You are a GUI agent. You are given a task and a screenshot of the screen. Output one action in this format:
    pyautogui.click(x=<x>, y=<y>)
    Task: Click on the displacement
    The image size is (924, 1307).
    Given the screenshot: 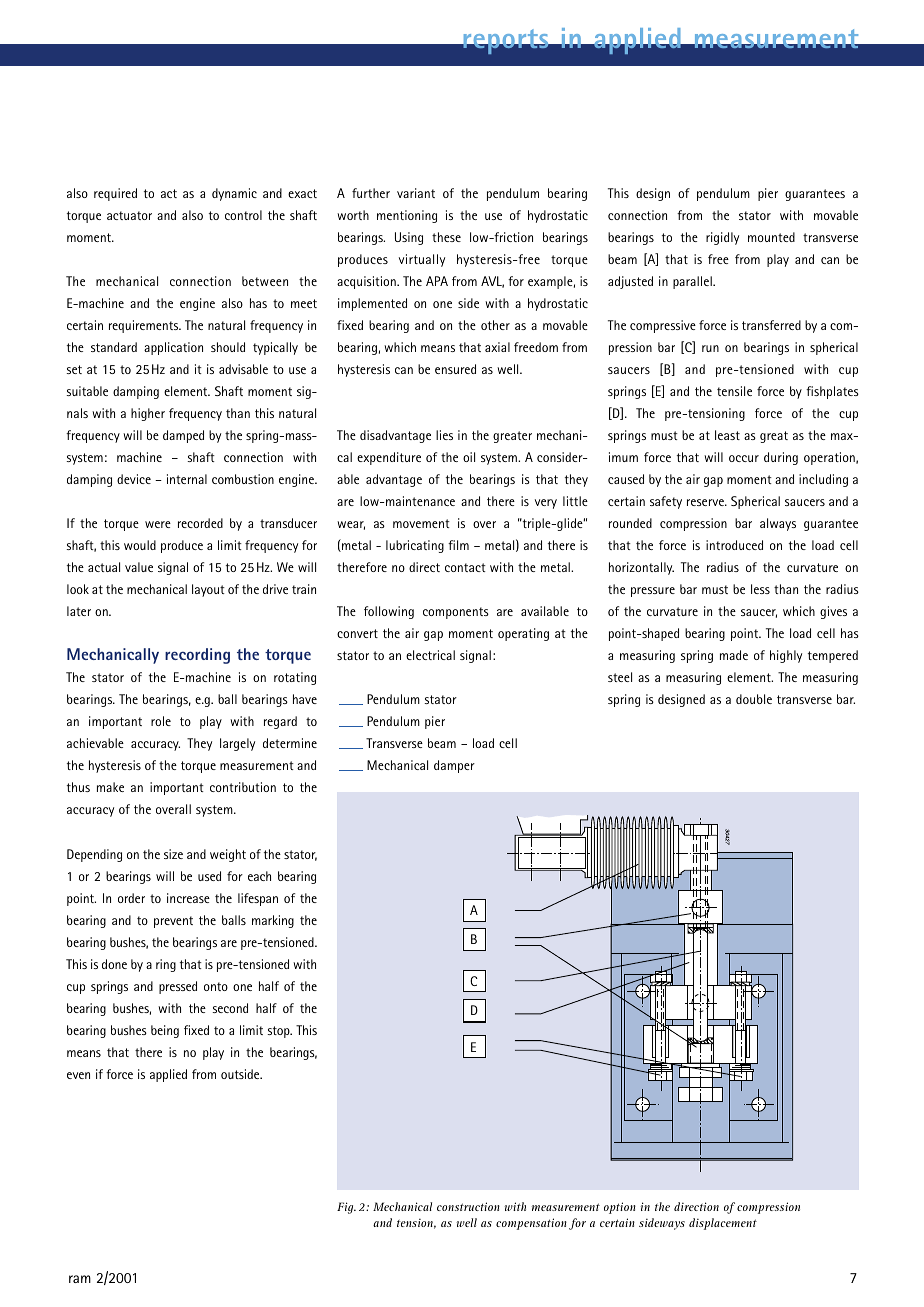 What is the action you would take?
    pyautogui.click(x=723, y=1224)
